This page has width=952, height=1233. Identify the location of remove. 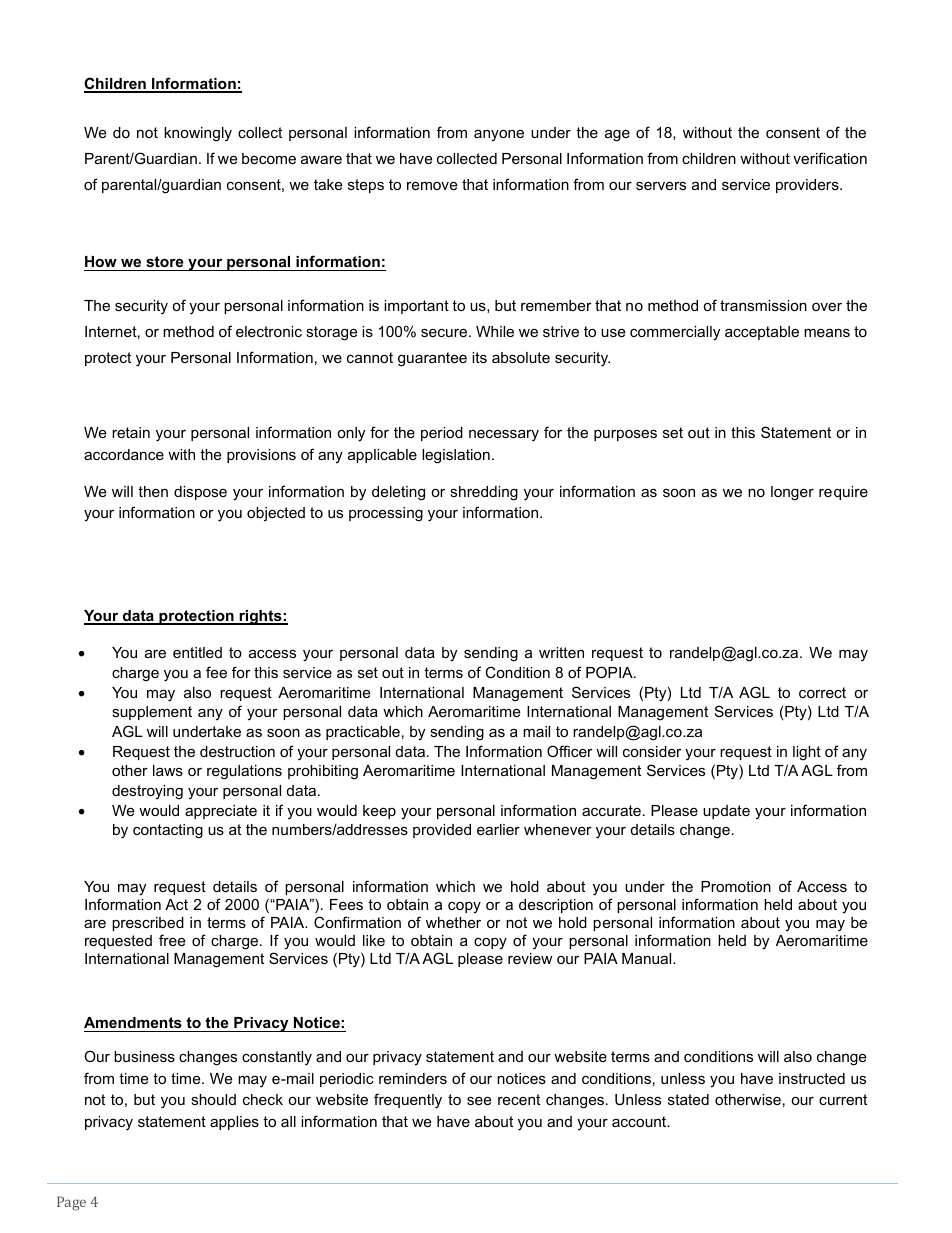
(432, 185).
